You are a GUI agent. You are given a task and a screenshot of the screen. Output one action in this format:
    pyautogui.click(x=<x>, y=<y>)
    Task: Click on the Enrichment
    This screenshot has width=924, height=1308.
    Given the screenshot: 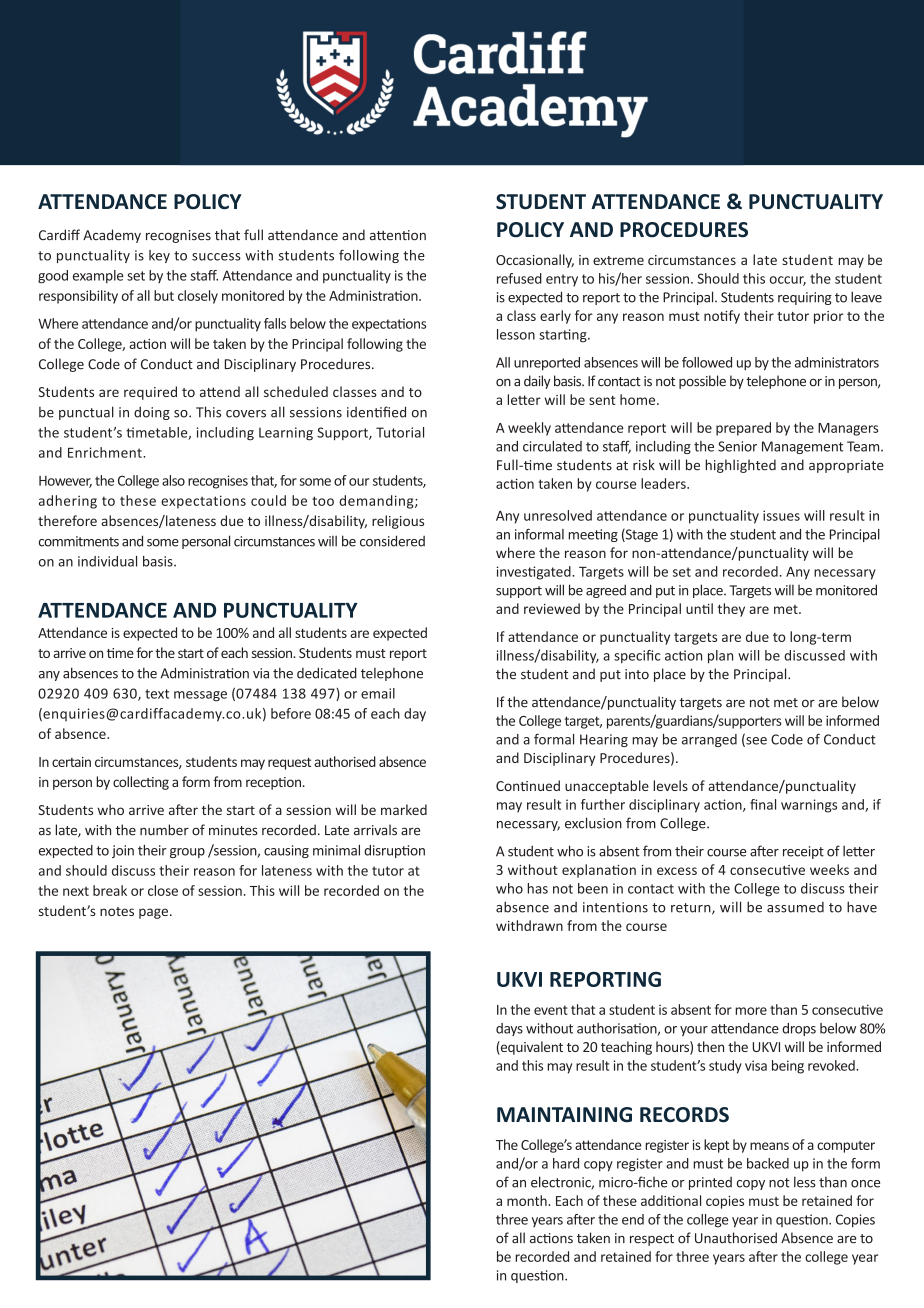 What is the action you would take?
    pyautogui.click(x=106, y=452)
